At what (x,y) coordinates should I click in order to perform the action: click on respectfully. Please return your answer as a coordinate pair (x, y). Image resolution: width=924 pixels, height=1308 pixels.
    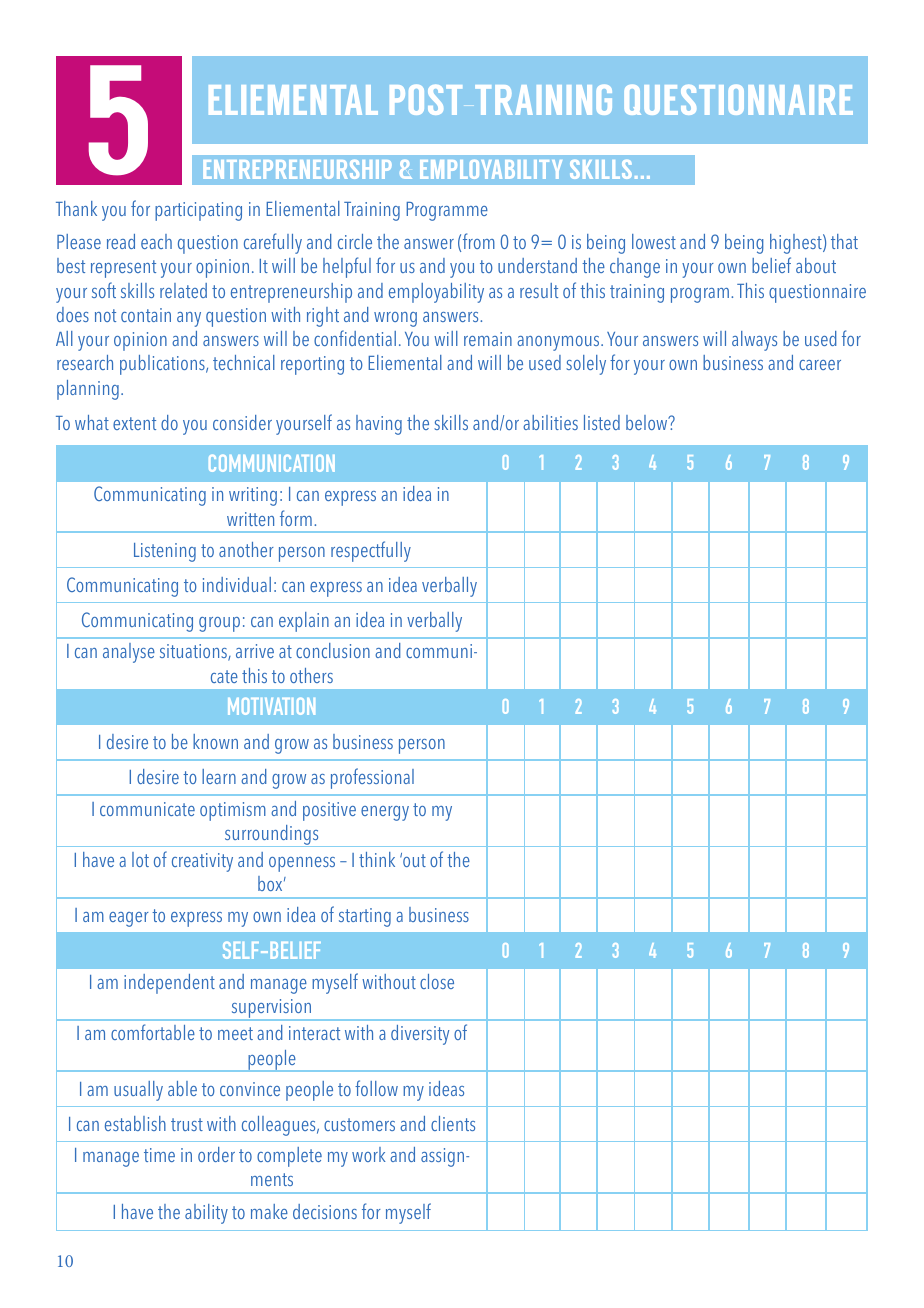
    Looking at the image, I should click on (371, 551).
